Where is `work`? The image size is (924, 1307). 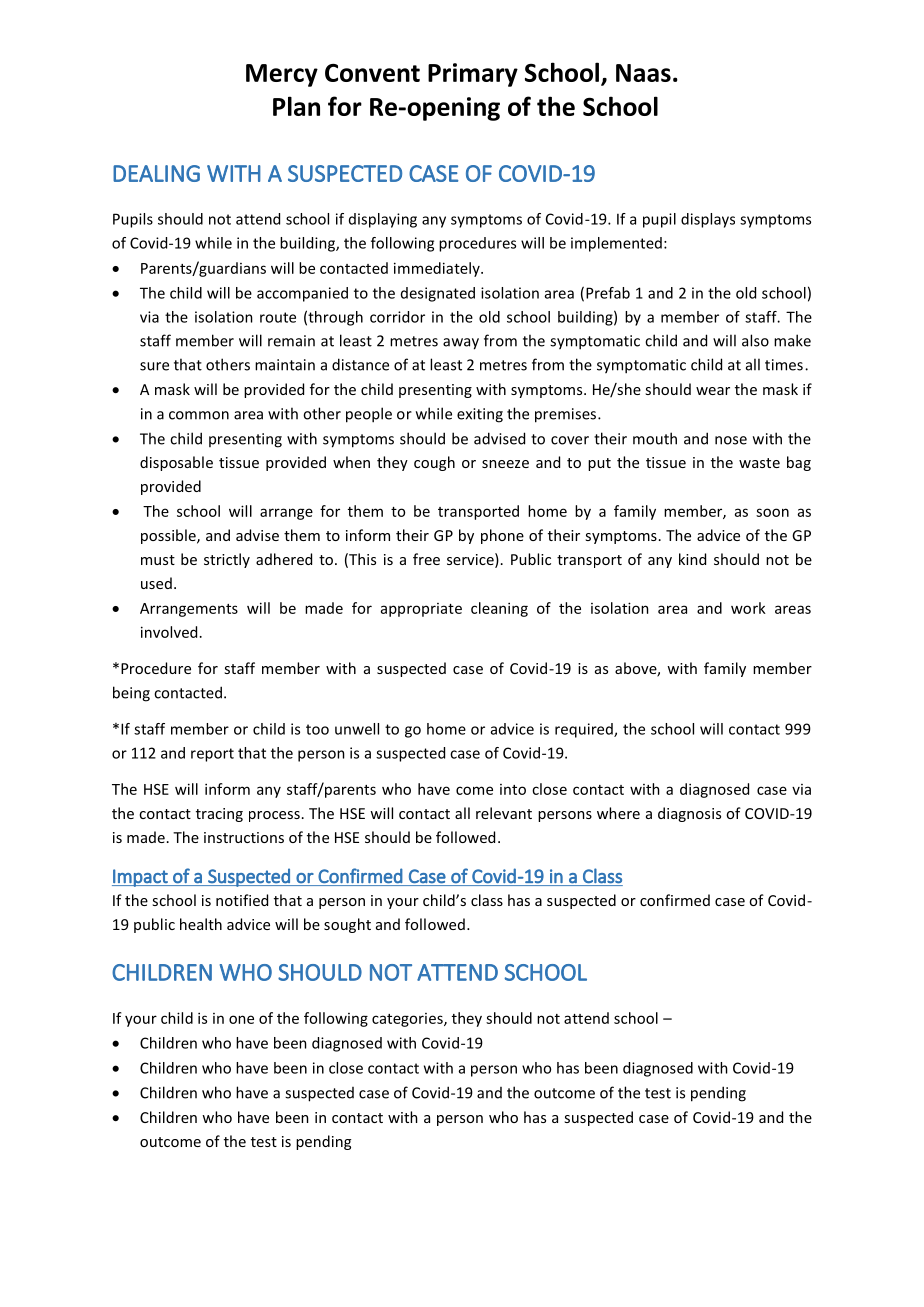
work is located at coordinates (748, 608).
